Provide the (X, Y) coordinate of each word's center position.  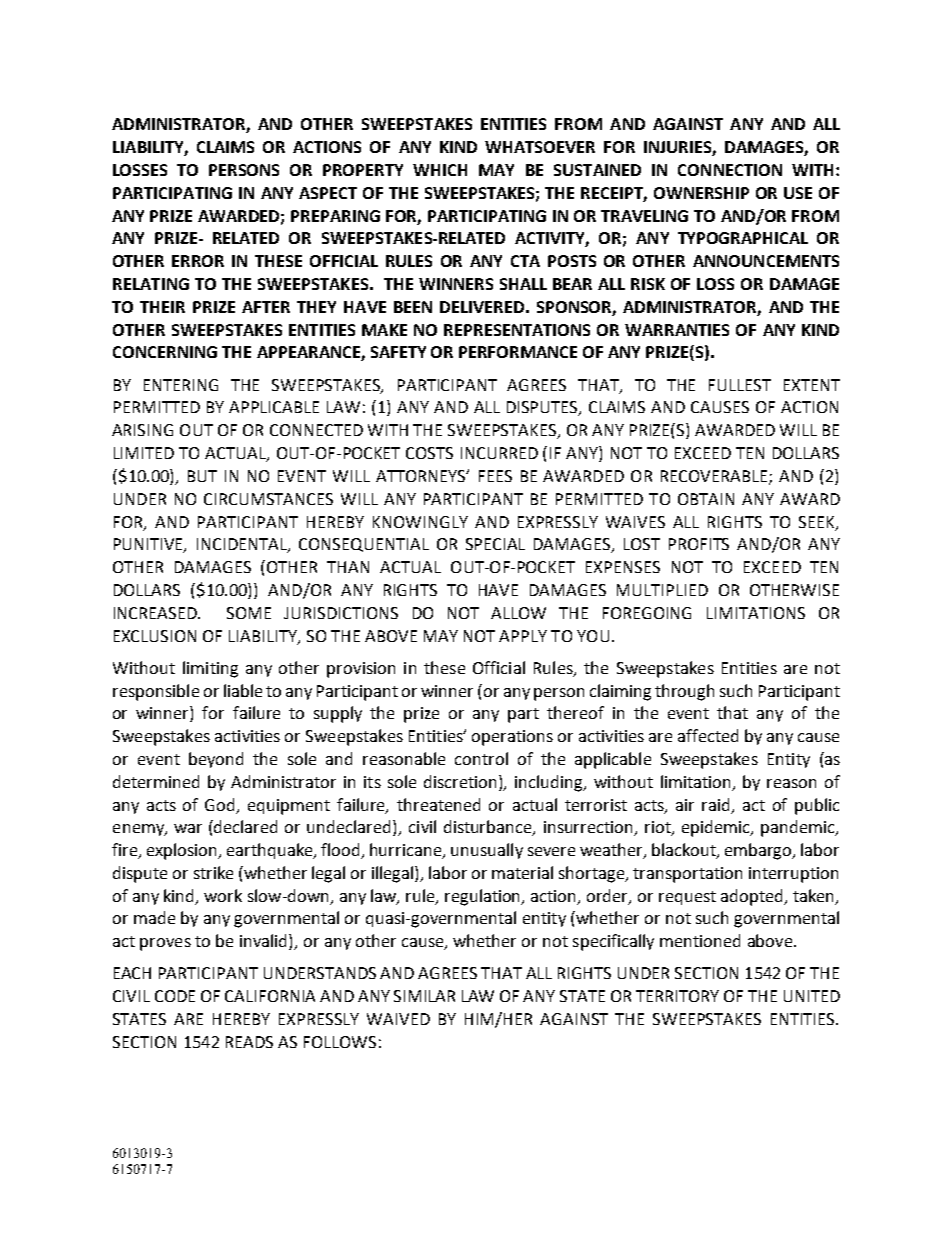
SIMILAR (424, 996)
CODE (175, 996)
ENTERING (181, 385)
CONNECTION (730, 170)
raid (717, 805)
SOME (249, 613)
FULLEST (740, 385)
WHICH (440, 170)
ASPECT (328, 193)
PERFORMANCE (518, 352)
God (221, 805)
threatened (438, 804)
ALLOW (518, 613)
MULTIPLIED (662, 590)
